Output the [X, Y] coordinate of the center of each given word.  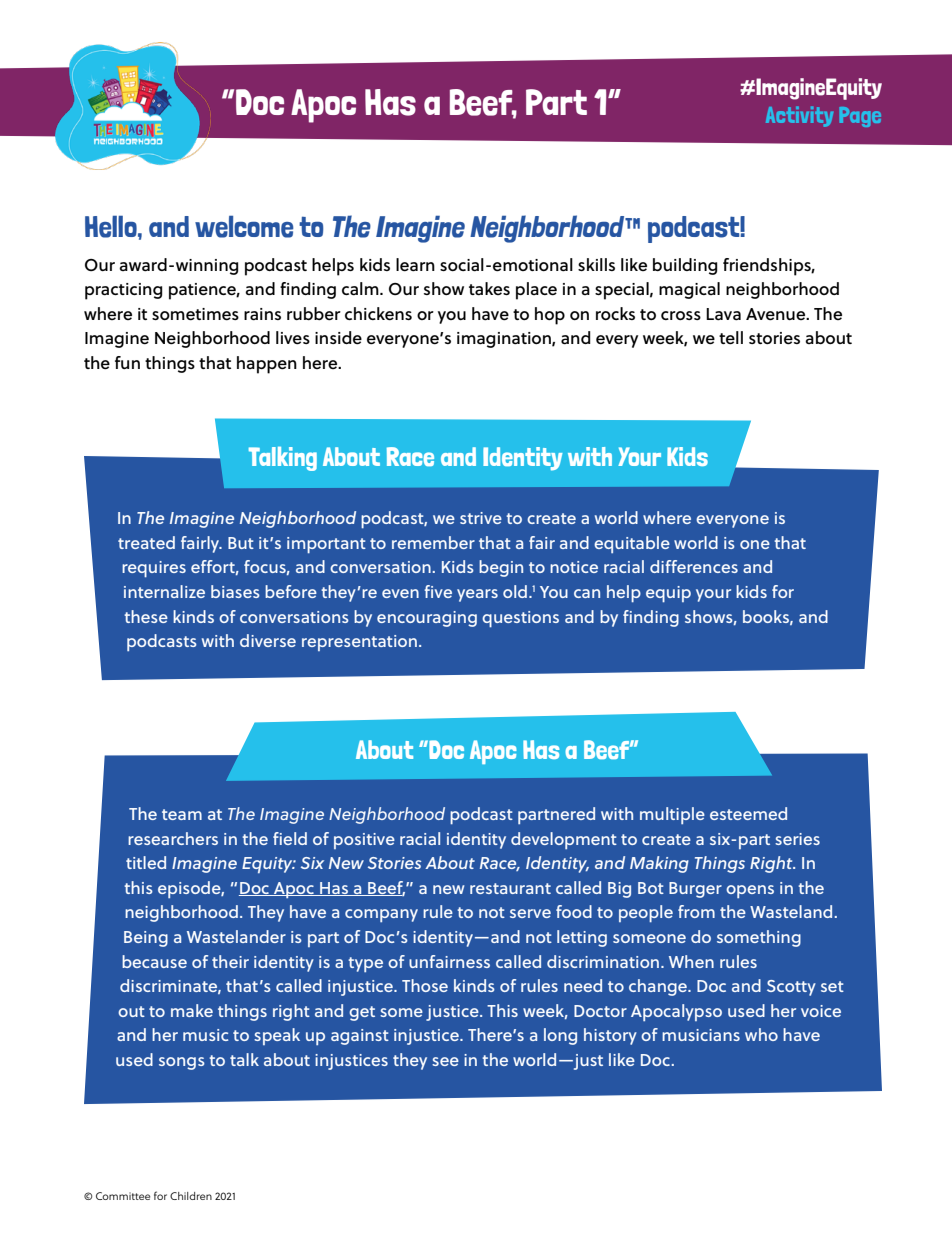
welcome [244, 227]
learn [415, 265]
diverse [268, 640]
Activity [799, 116]
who [761, 1034]
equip [668, 594]
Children [191, 1196]
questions [520, 619]
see [445, 1061]
